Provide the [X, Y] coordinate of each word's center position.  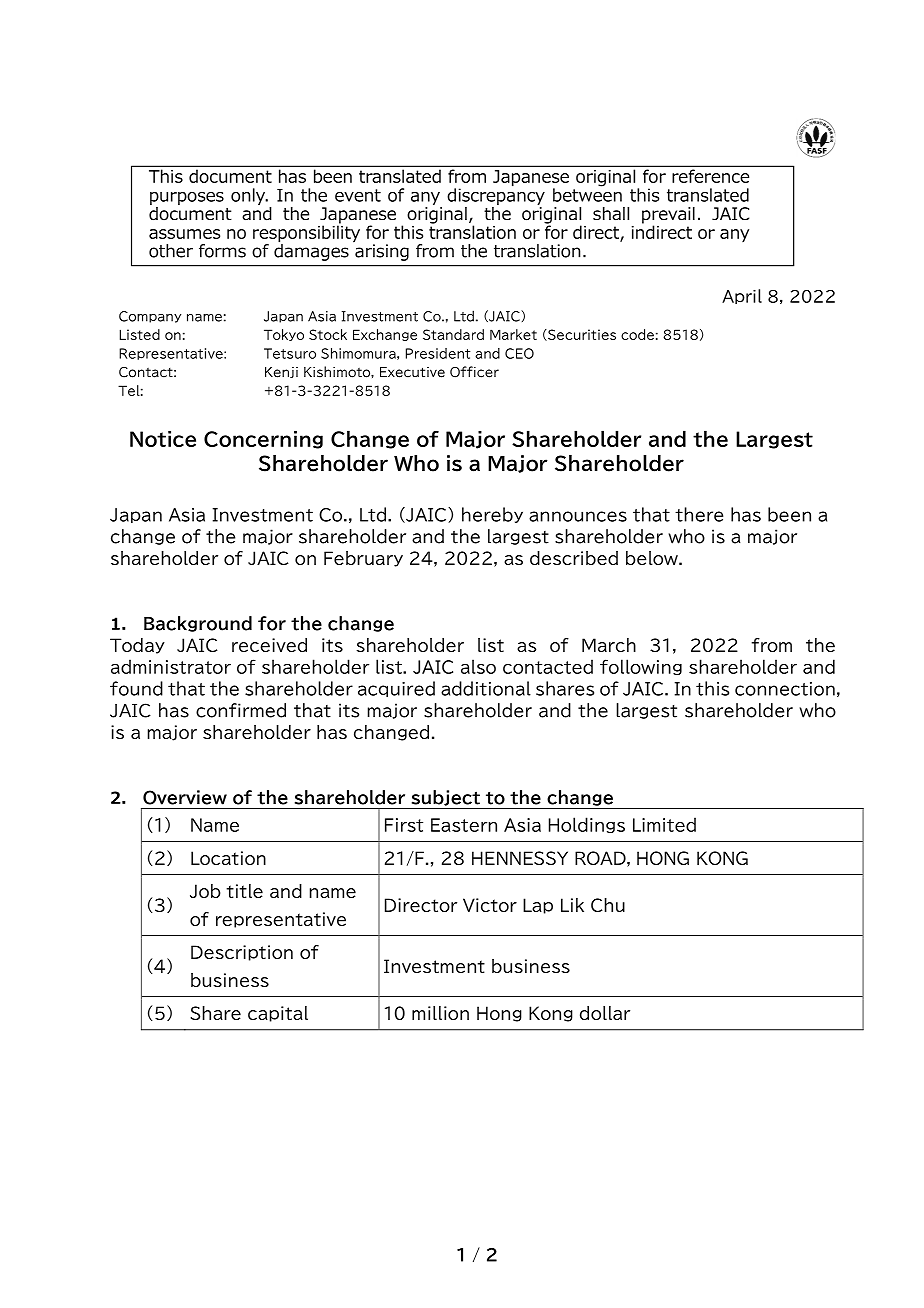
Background [198, 624]
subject [446, 798]
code [637, 334]
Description [242, 953]
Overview [185, 797]
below [653, 558]
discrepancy [496, 195]
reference [710, 176]
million [440, 1013]
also [478, 666]
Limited [664, 824]
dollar [605, 1013]
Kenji [281, 372]
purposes [187, 198]
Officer [474, 372]
